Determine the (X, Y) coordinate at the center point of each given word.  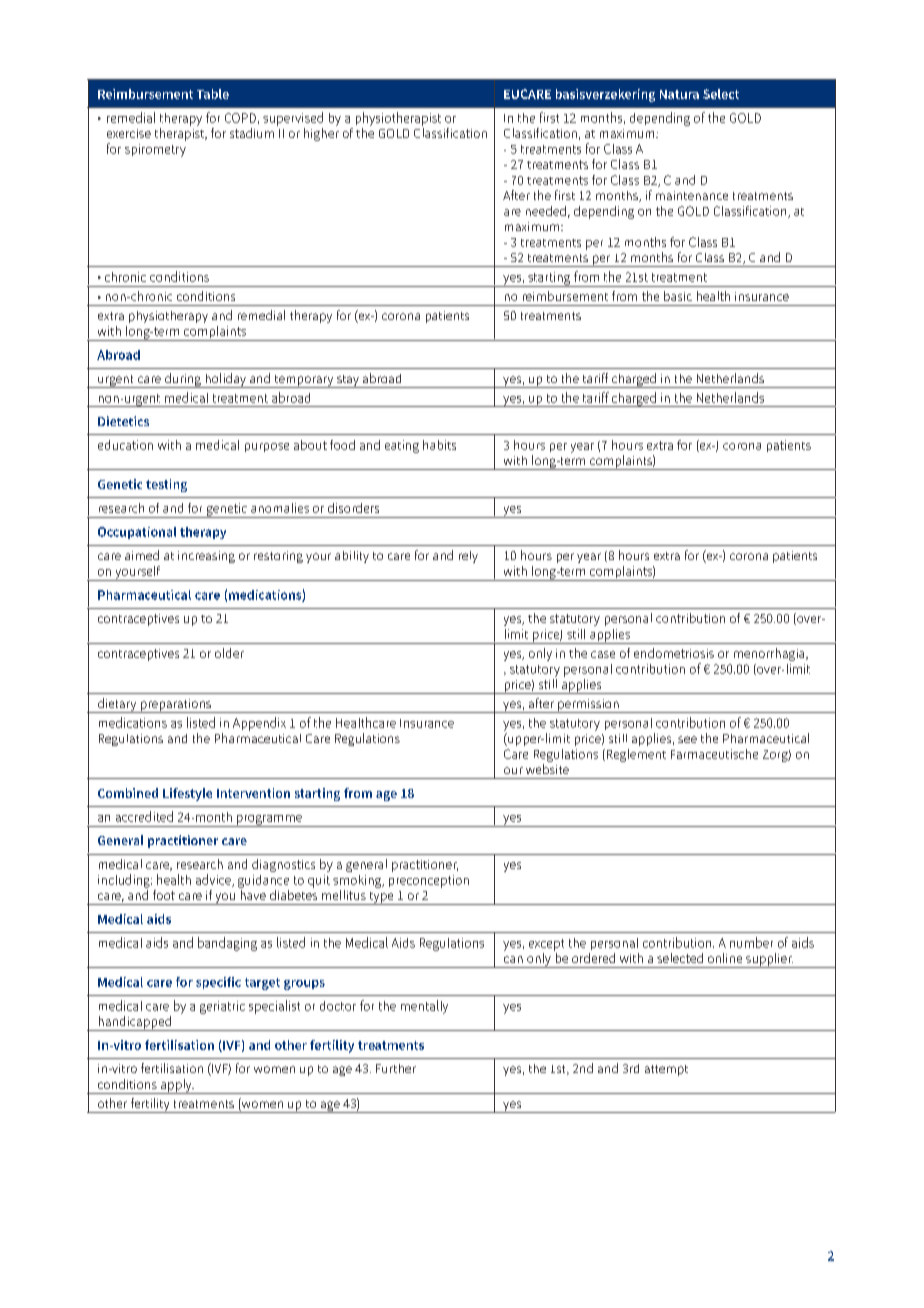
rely (468, 557)
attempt (666, 1070)
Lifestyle (187, 794)
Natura (679, 94)
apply (176, 1086)
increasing (206, 557)
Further (396, 1068)
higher (321, 134)
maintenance (692, 195)
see (687, 739)
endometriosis (674, 653)
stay (348, 381)
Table (213, 94)
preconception (429, 881)
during (183, 380)
